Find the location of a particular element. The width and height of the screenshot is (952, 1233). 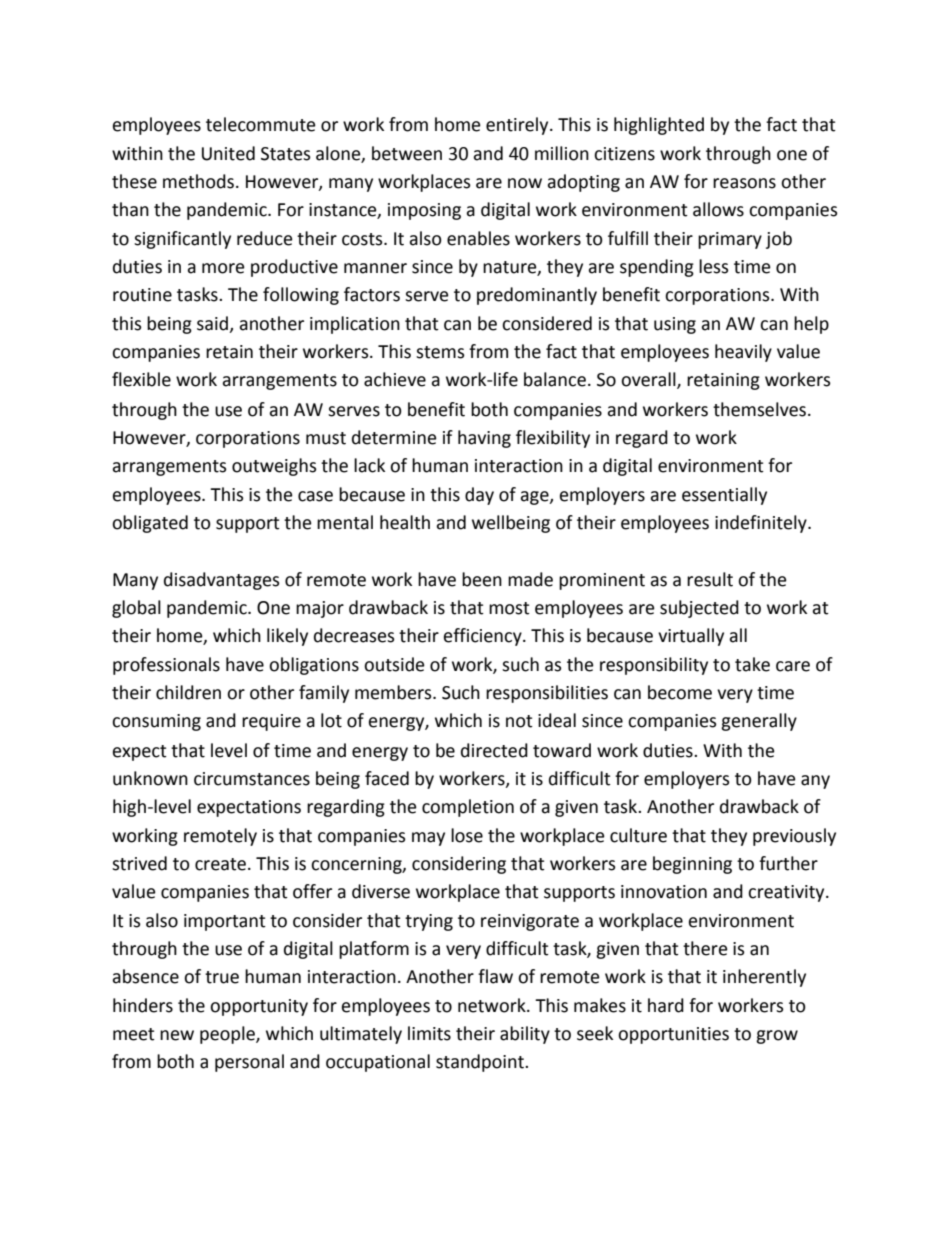

disadvantages is located at coordinates (222, 581).
